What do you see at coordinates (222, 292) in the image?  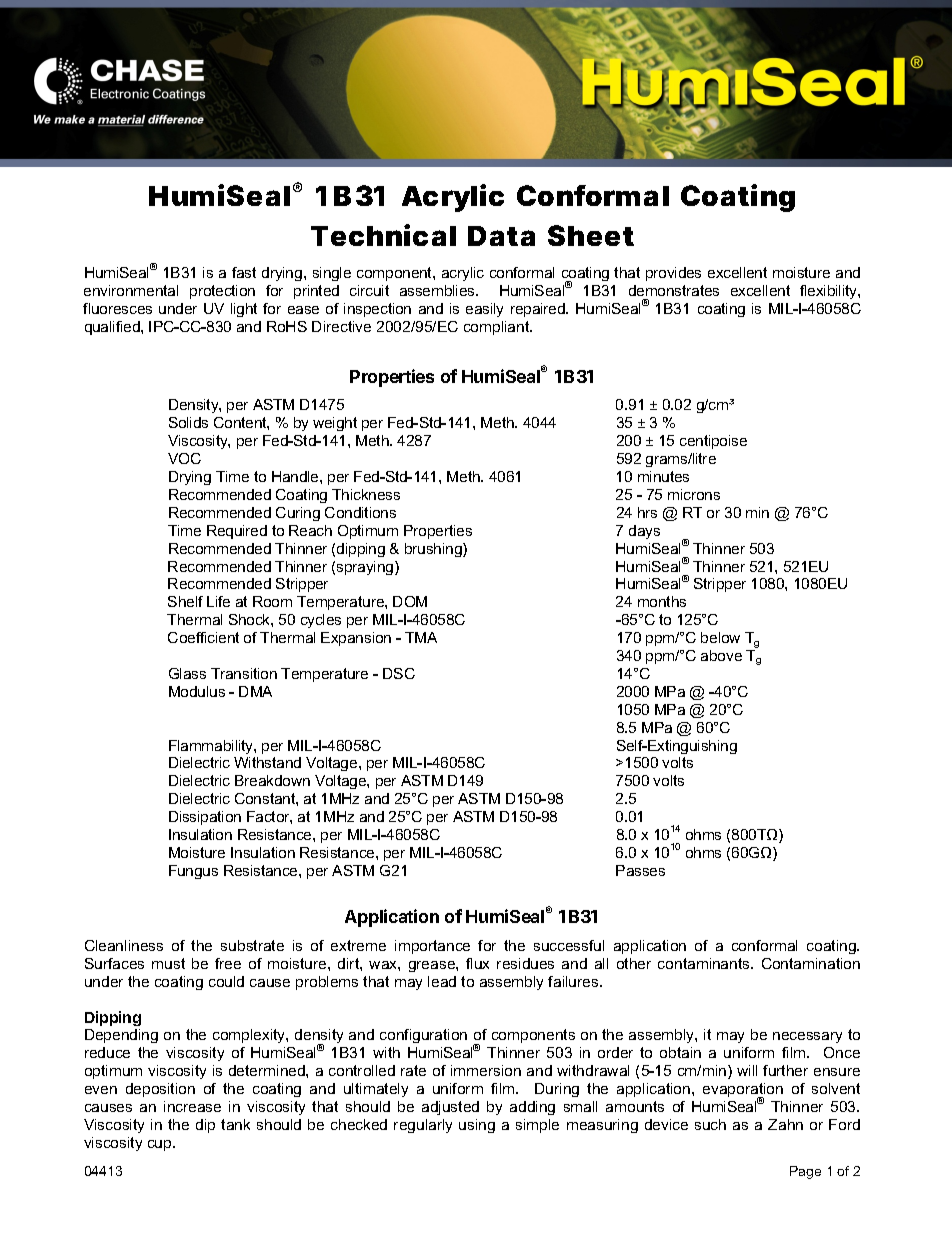 I see `protection` at bounding box center [222, 292].
